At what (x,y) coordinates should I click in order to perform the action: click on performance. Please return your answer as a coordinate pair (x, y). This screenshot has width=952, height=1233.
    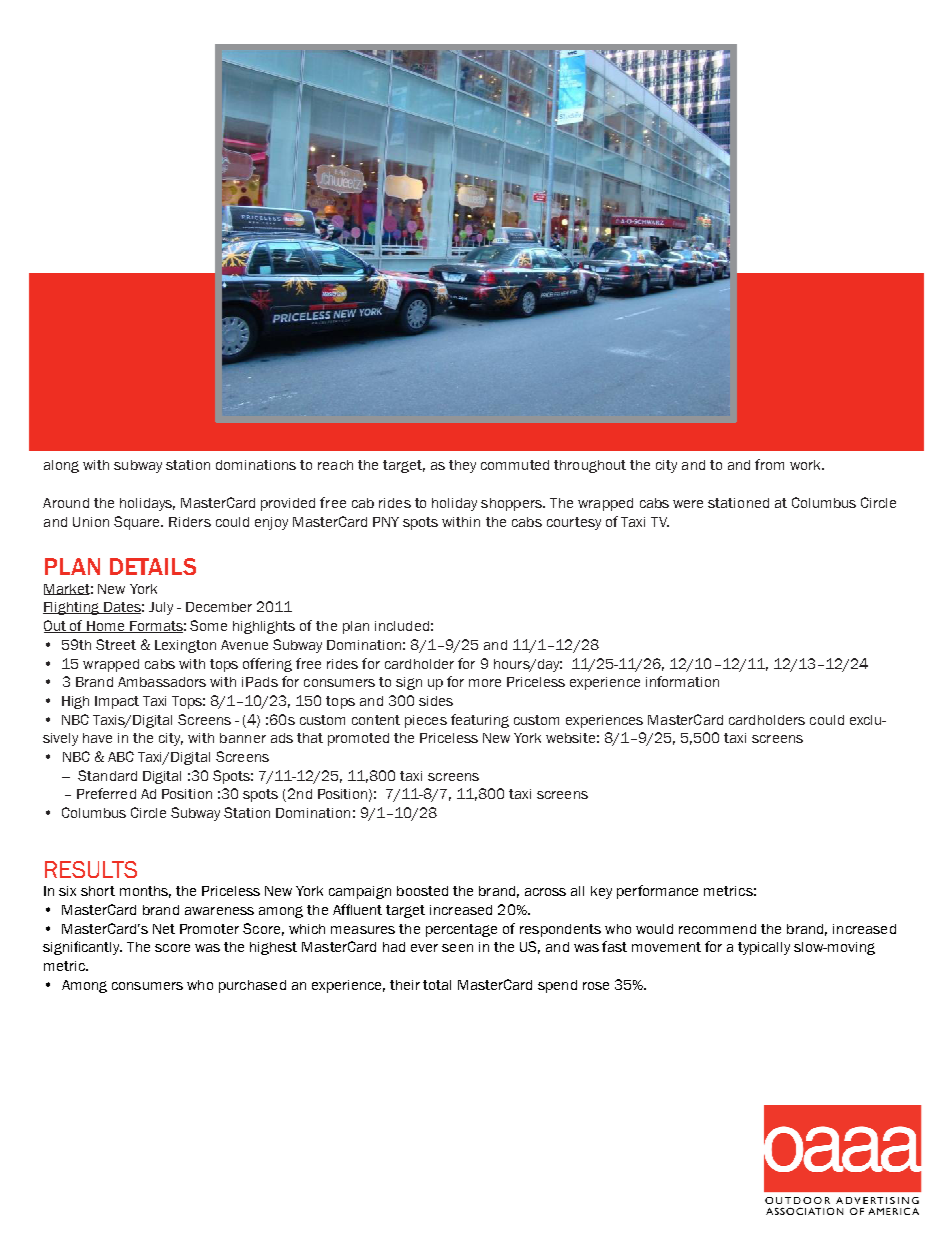
    Looking at the image, I should click on (657, 892).
